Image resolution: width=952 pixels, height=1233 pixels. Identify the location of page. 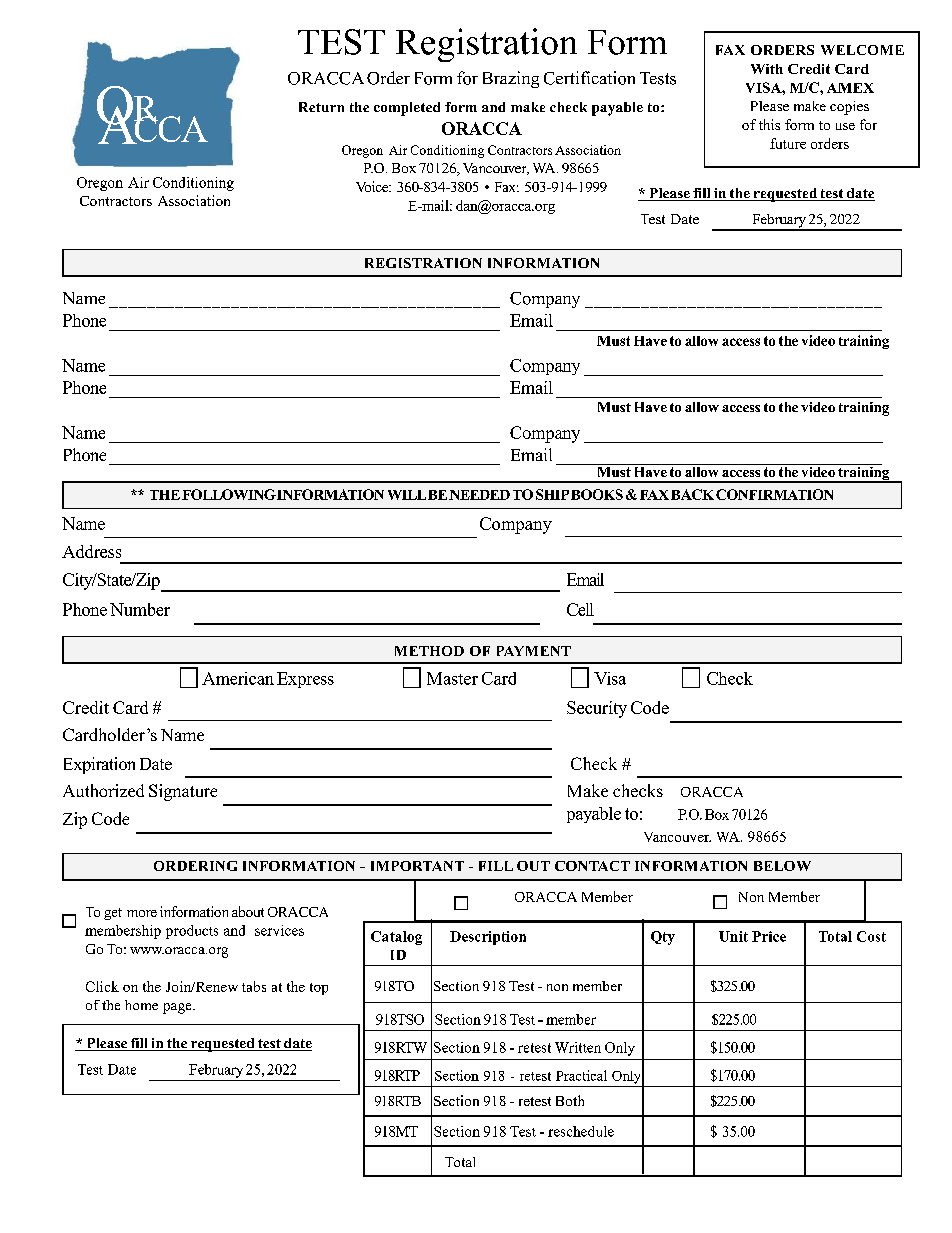
(178, 1008).
